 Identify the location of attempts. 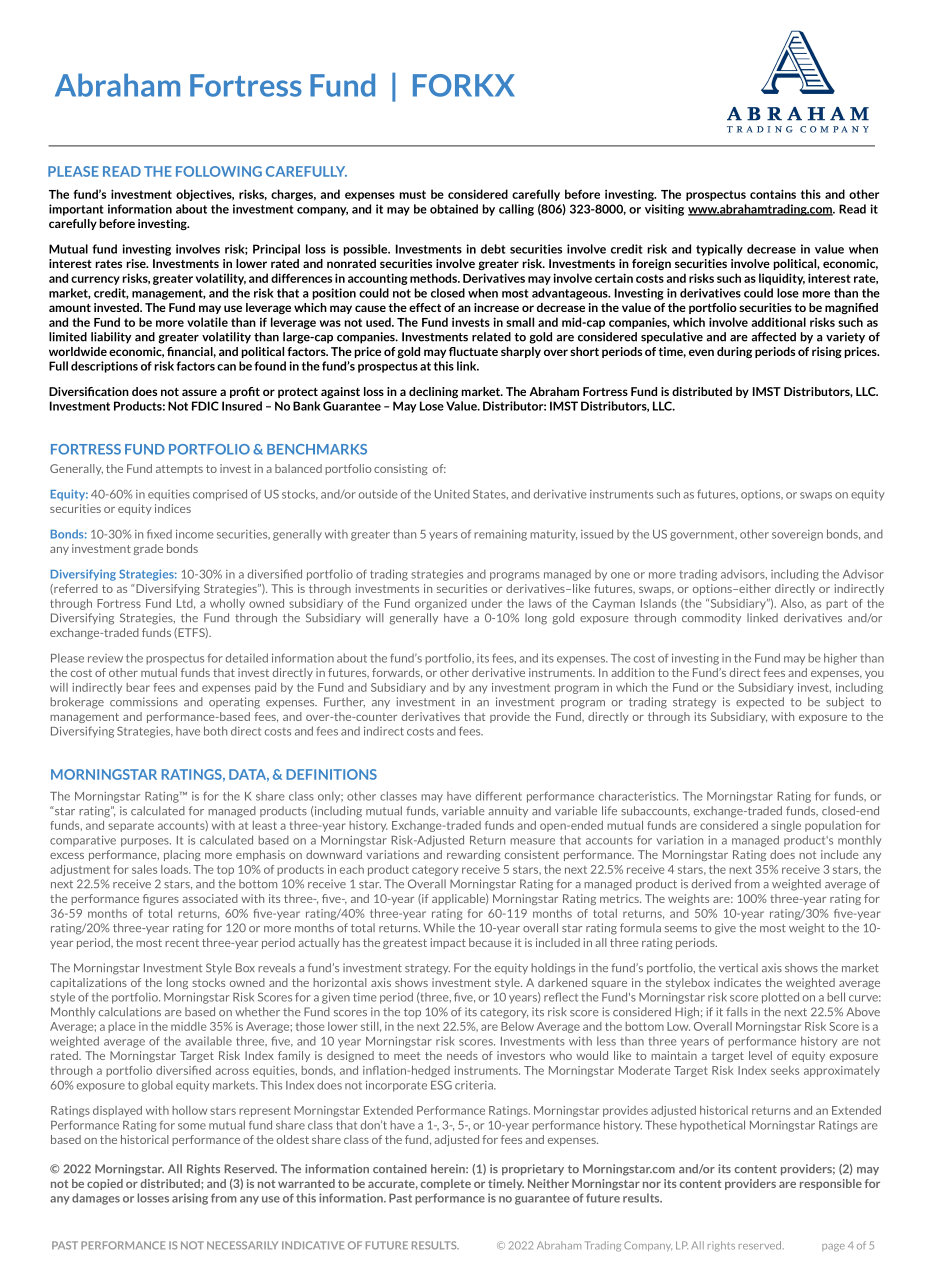
(179, 470).
